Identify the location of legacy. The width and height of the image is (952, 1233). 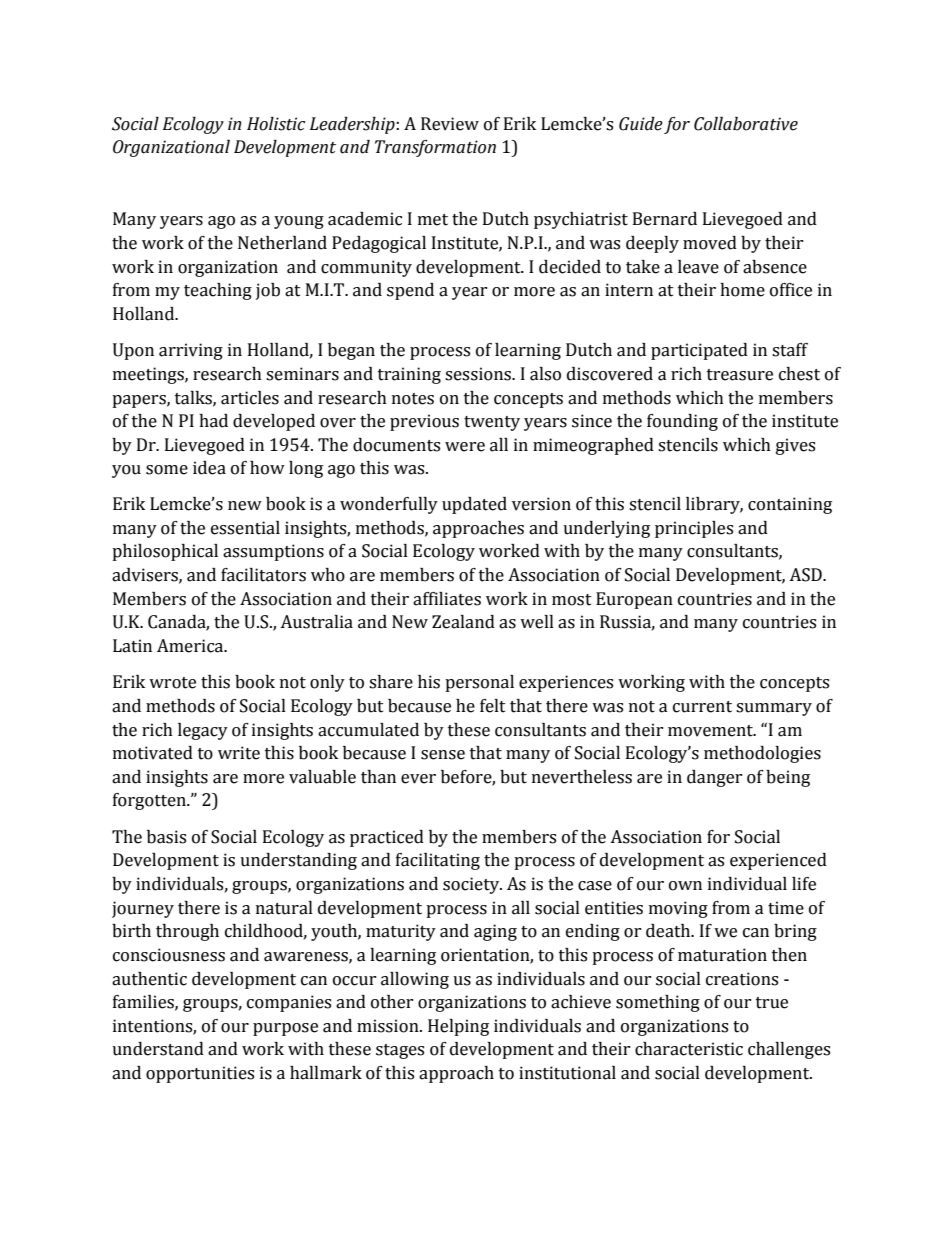
(203, 731).
